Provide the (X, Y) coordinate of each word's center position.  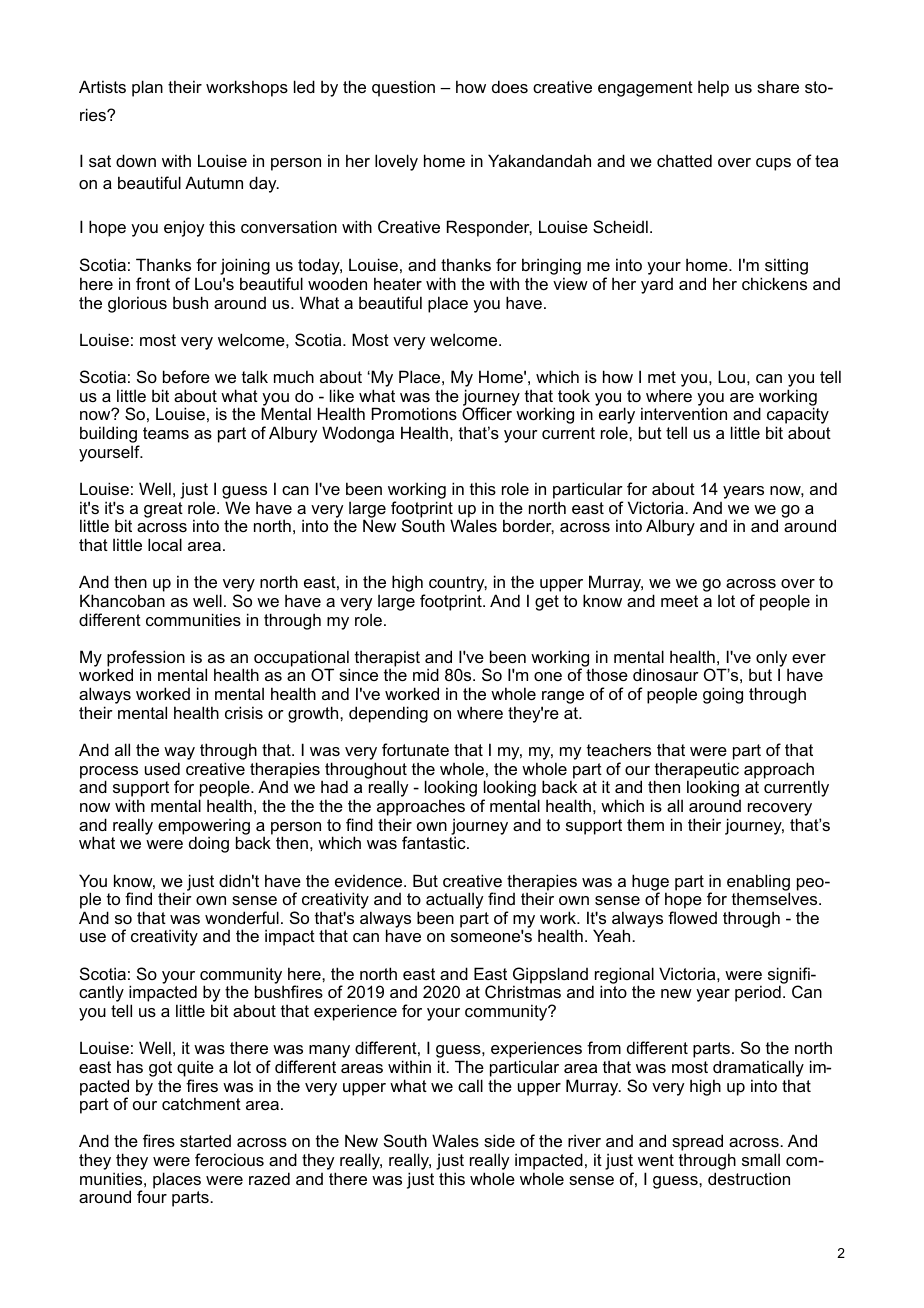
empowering (204, 827)
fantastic (435, 842)
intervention (684, 413)
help (713, 88)
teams (166, 433)
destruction (749, 1178)
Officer (487, 413)
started (205, 1141)
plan (147, 88)
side (499, 1140)
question (403, 88)
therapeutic (696, 771)
